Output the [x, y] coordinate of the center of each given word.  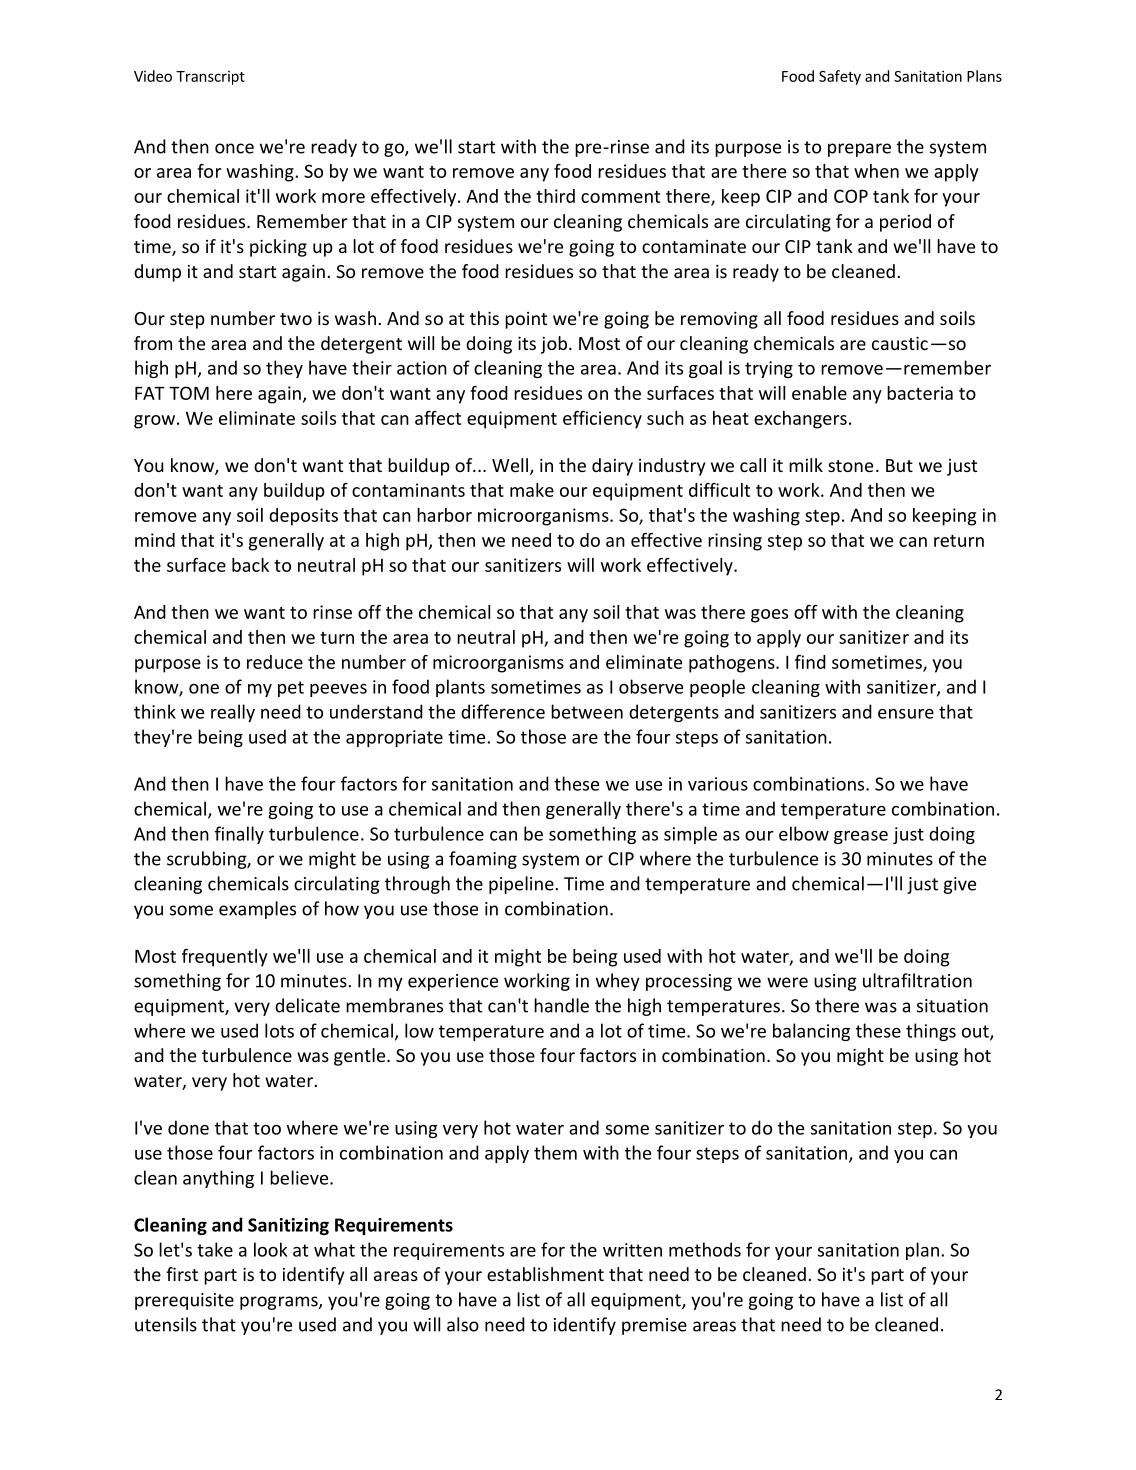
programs [280, 1303]
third [555, 196]
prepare [859, 150]
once [234, 148]
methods [705, 1249]
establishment [545, 1274]
